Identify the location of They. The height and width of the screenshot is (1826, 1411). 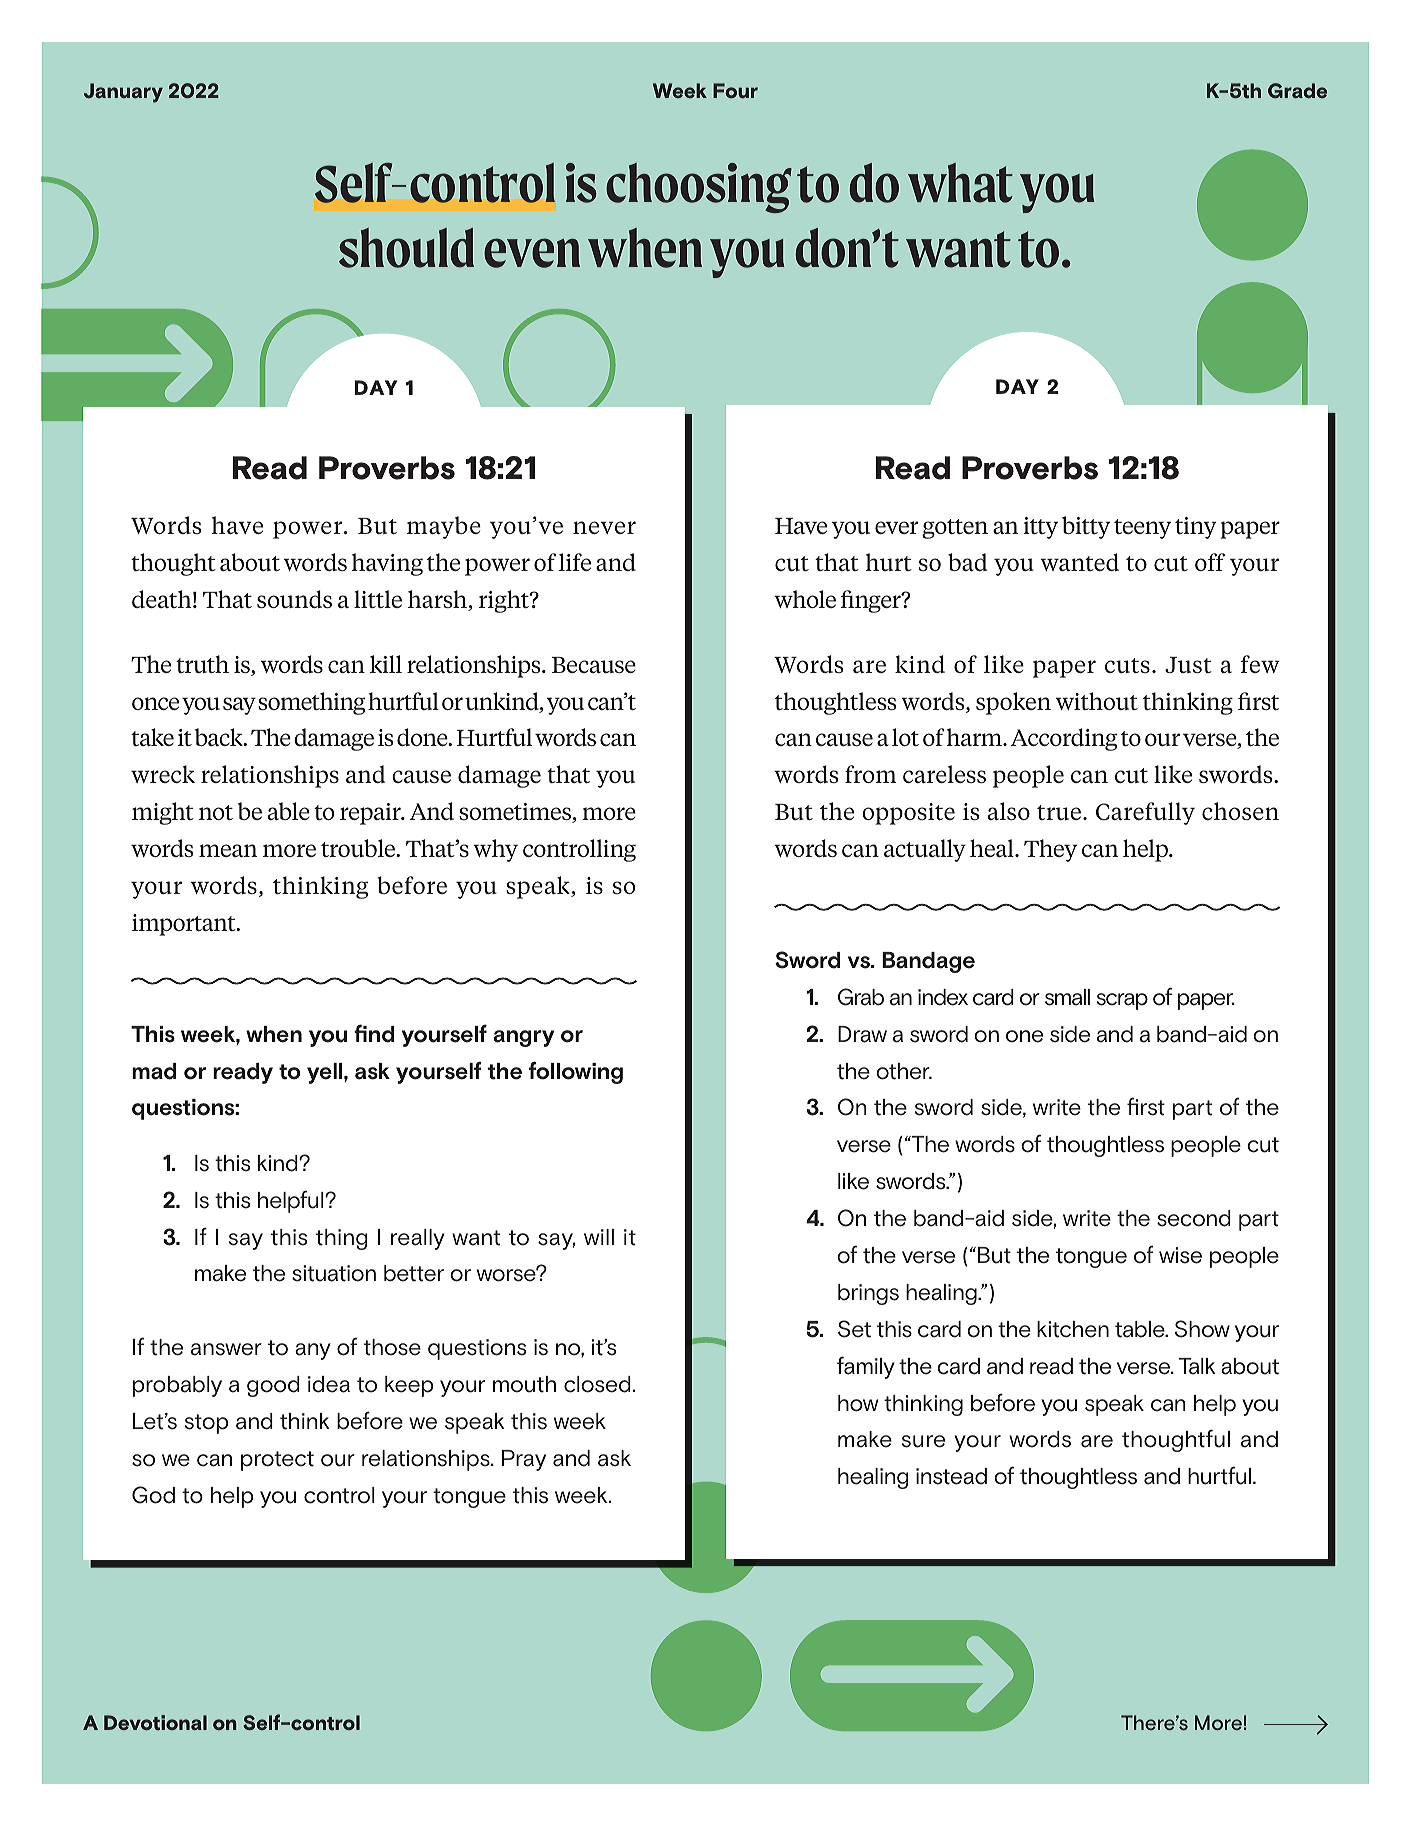
(1050, 850).
